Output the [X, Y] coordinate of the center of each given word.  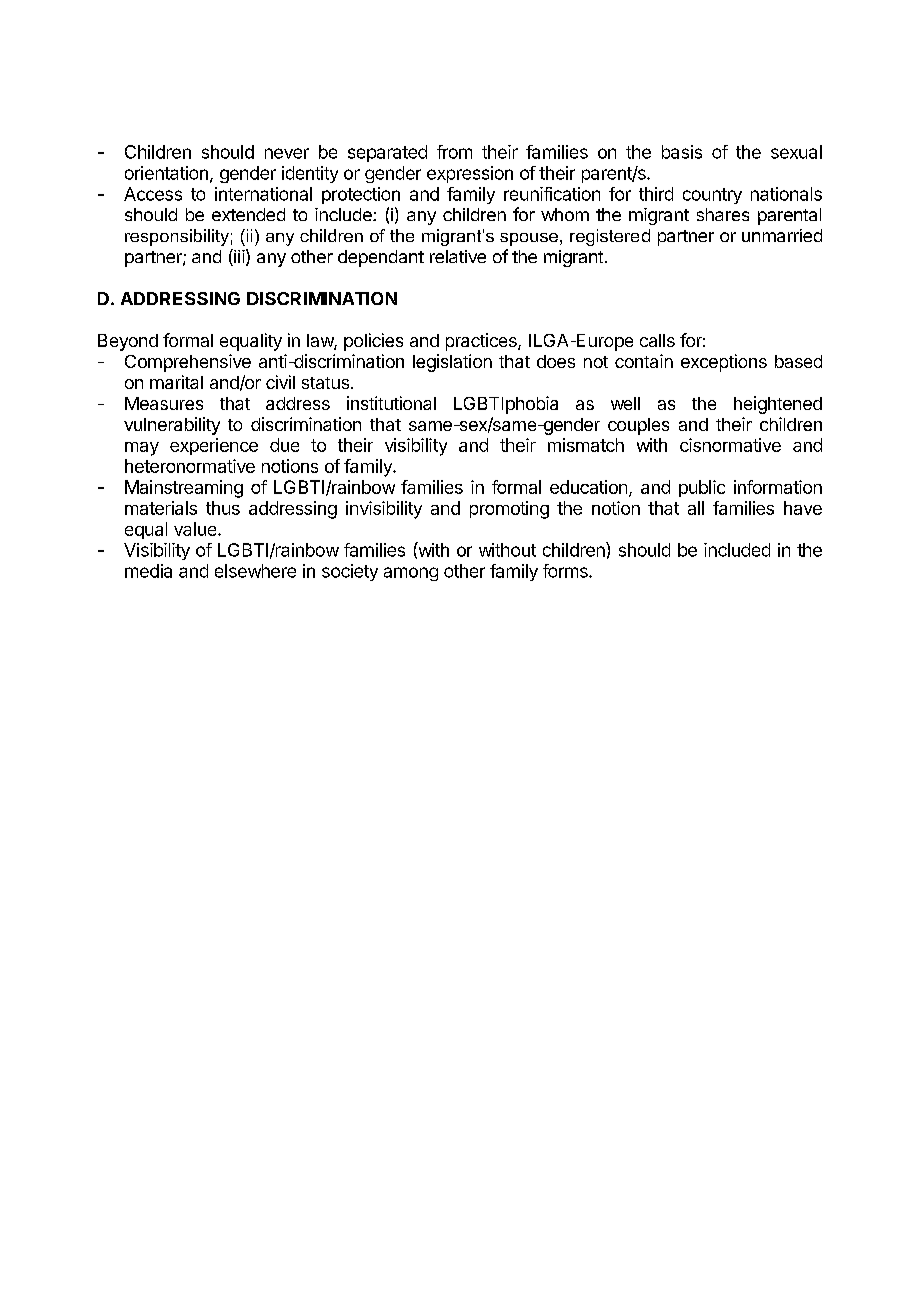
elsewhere [255, 571]
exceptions [724, 363]
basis [682, 152]
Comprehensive [188, 363]
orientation [166, 173]
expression [470, 174]
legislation [452, 363]
